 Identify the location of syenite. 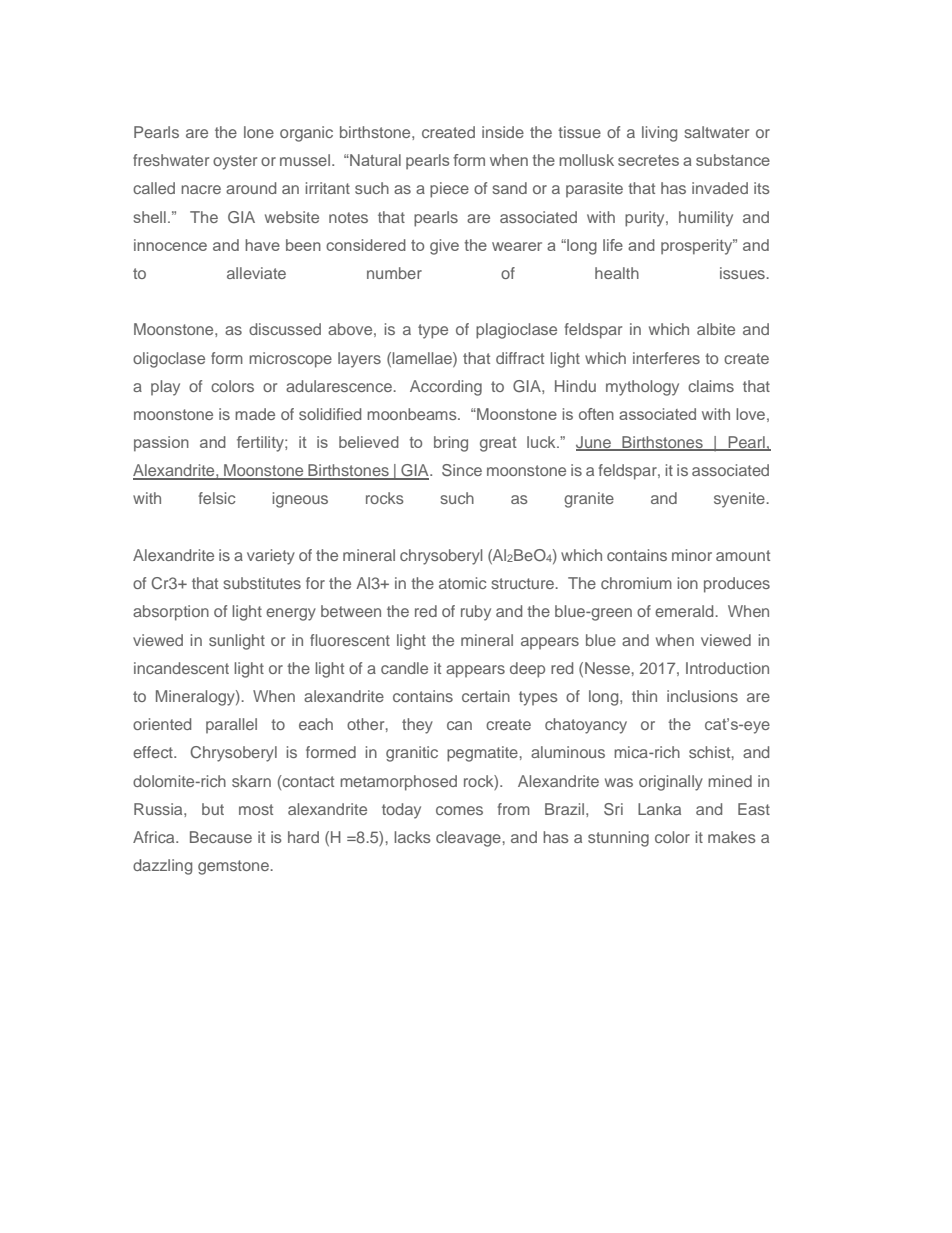
(740, 500).
